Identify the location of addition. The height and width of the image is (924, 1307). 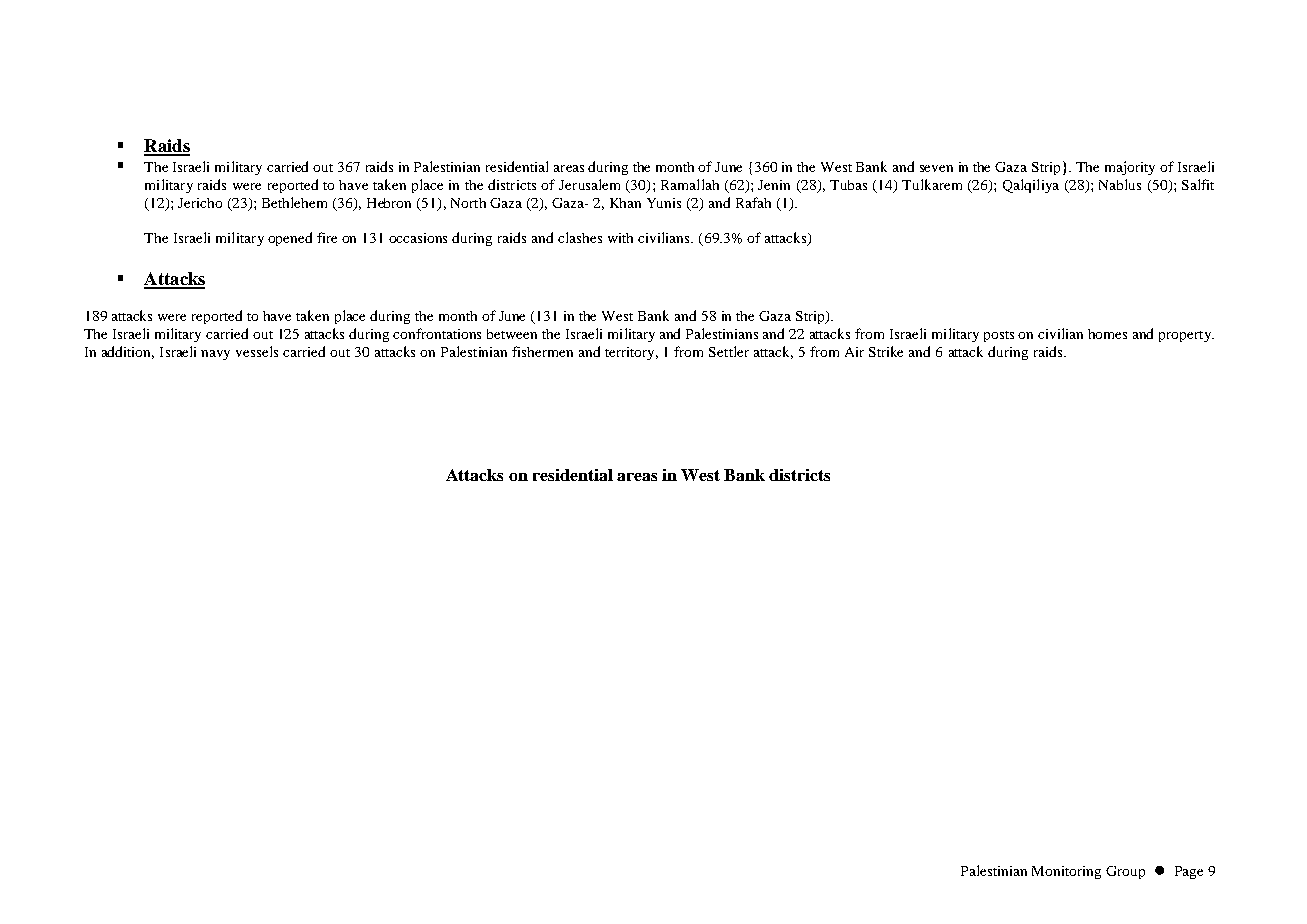
(128, 352).
